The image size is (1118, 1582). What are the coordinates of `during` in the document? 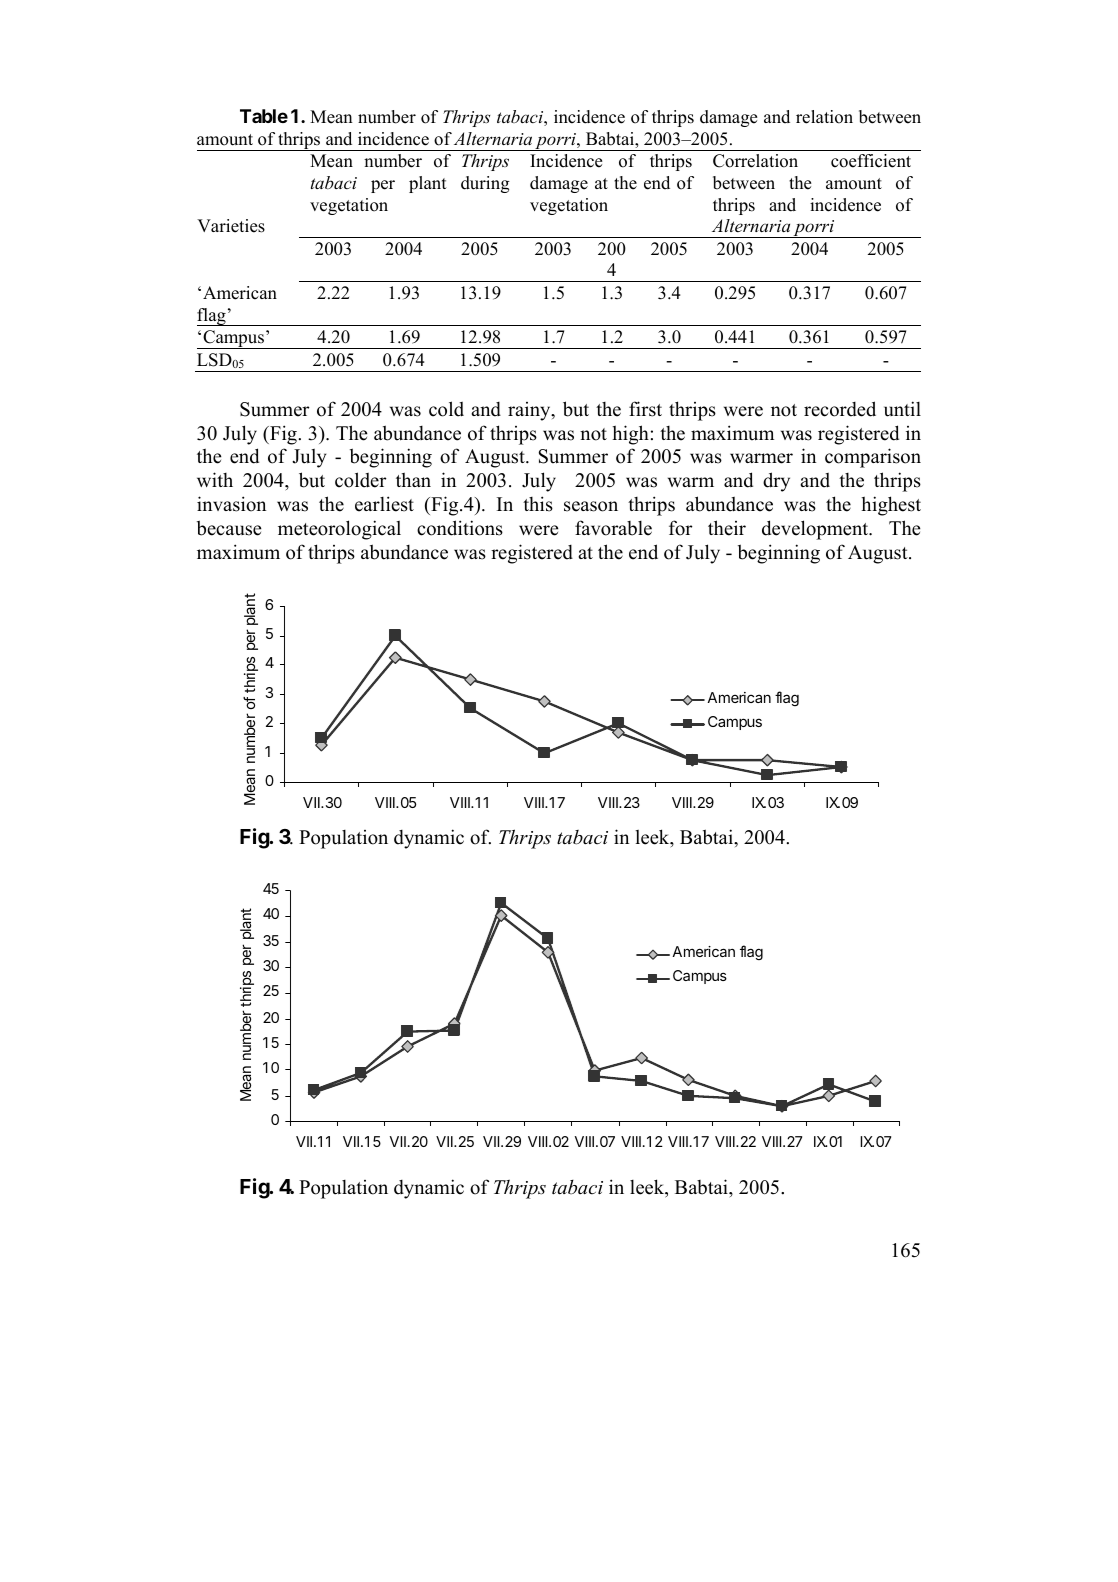 It's located at (485, 184).
